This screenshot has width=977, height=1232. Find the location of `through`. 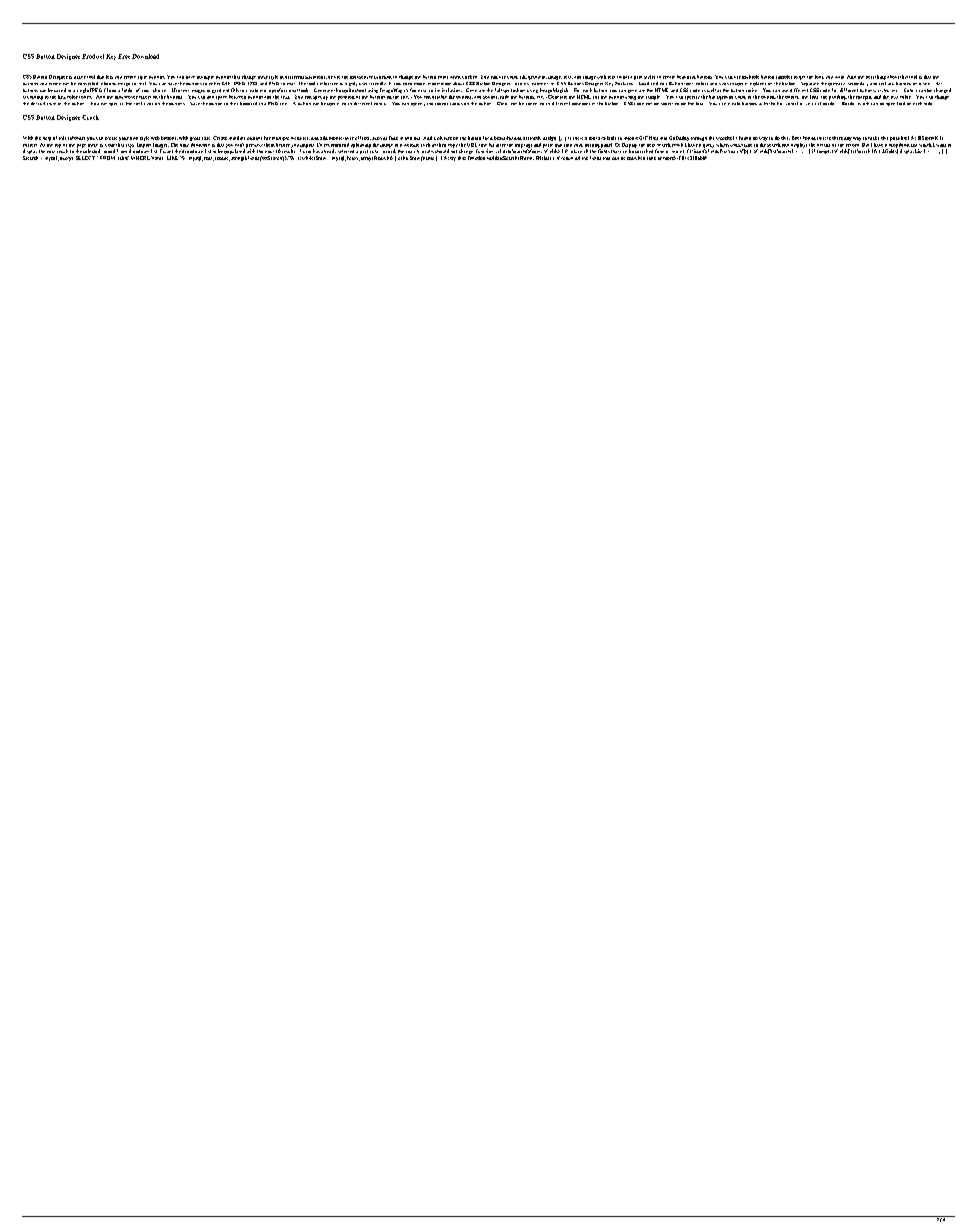

through is located at coordinates (699, 139).
